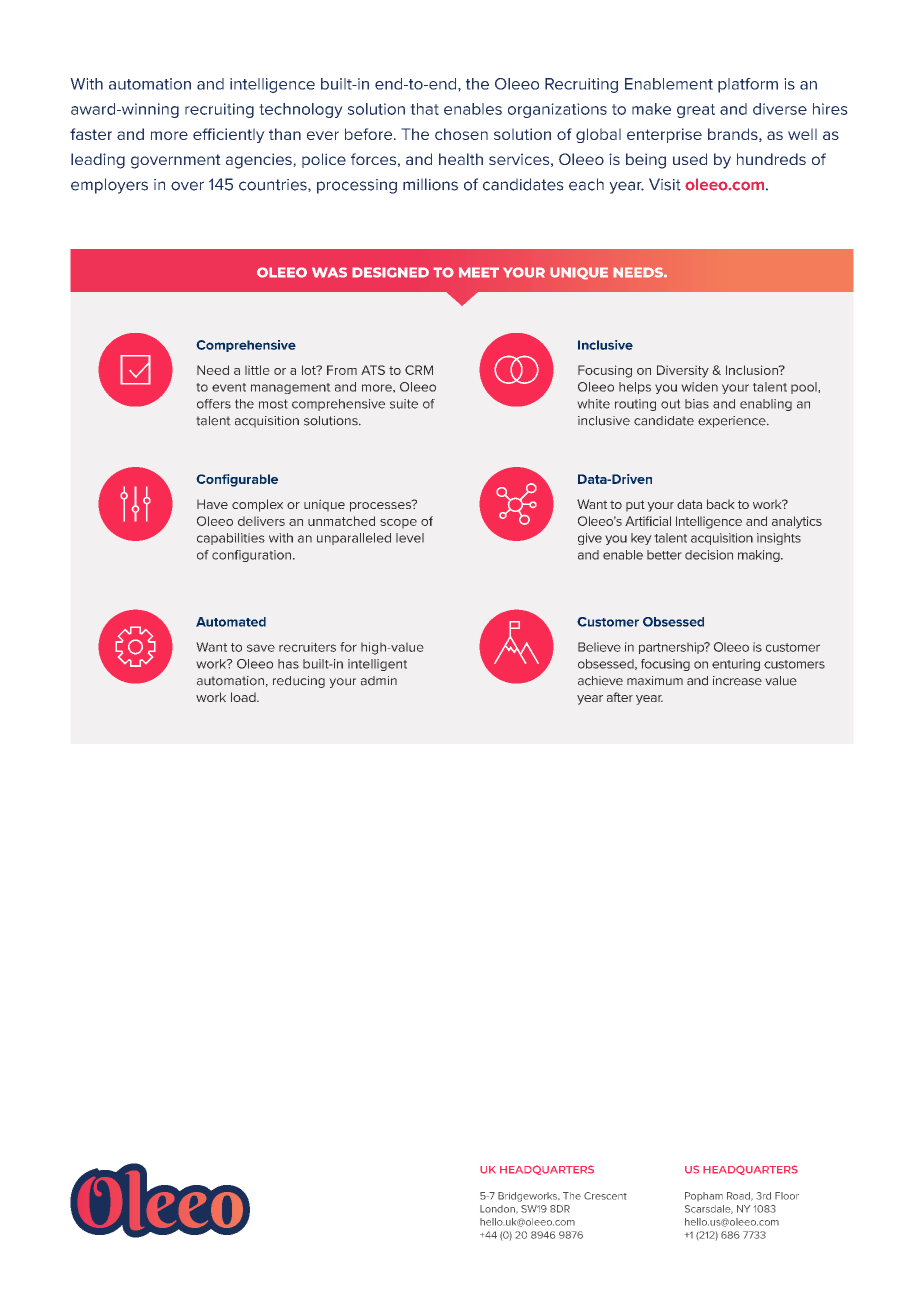  Describe the element at coordinates (737, 681) in the page. I see `increase` at that location.
